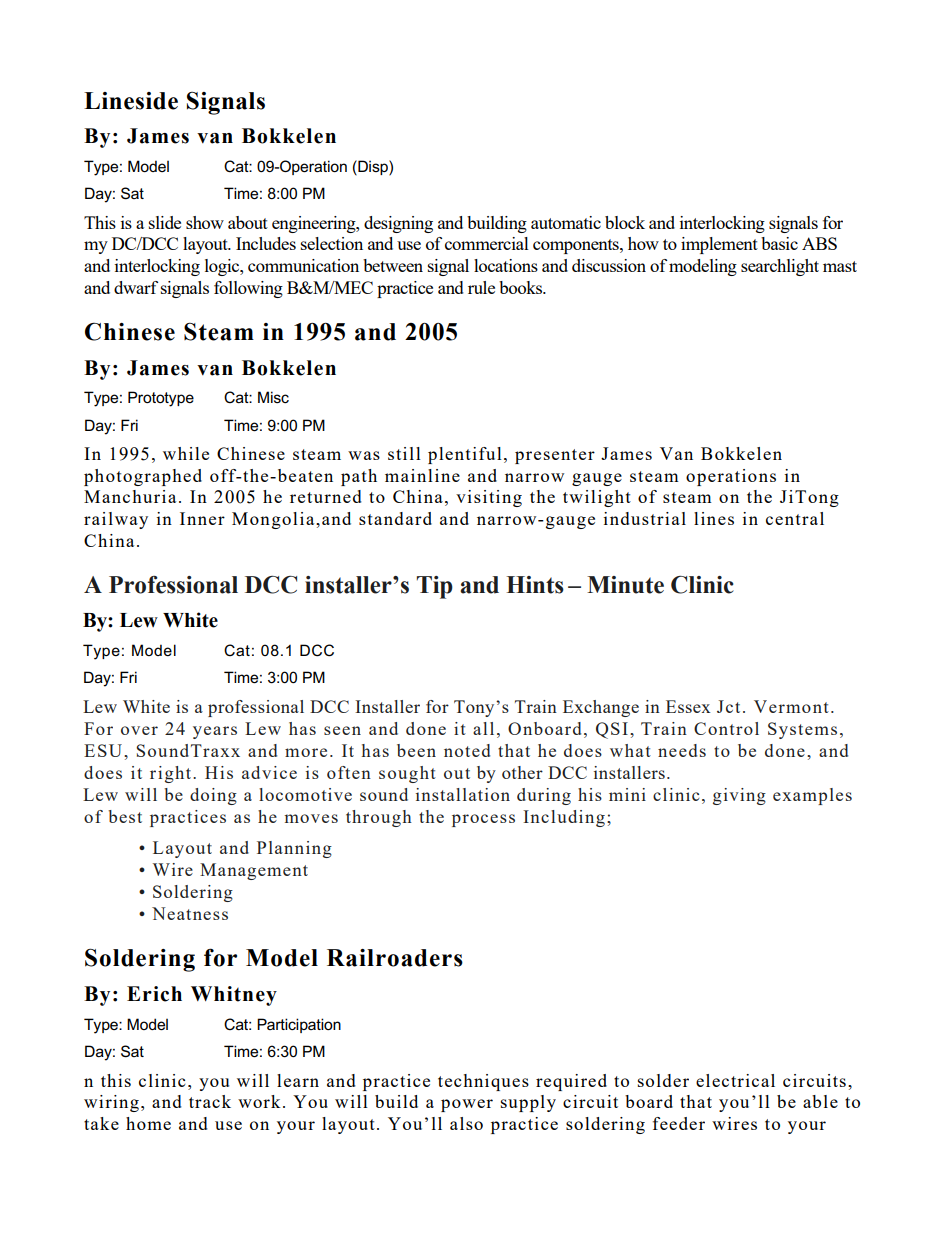  What do you see at coordinates (467, 750) in the screenshot?
I see `noted` at bounding box center [467, 750].
